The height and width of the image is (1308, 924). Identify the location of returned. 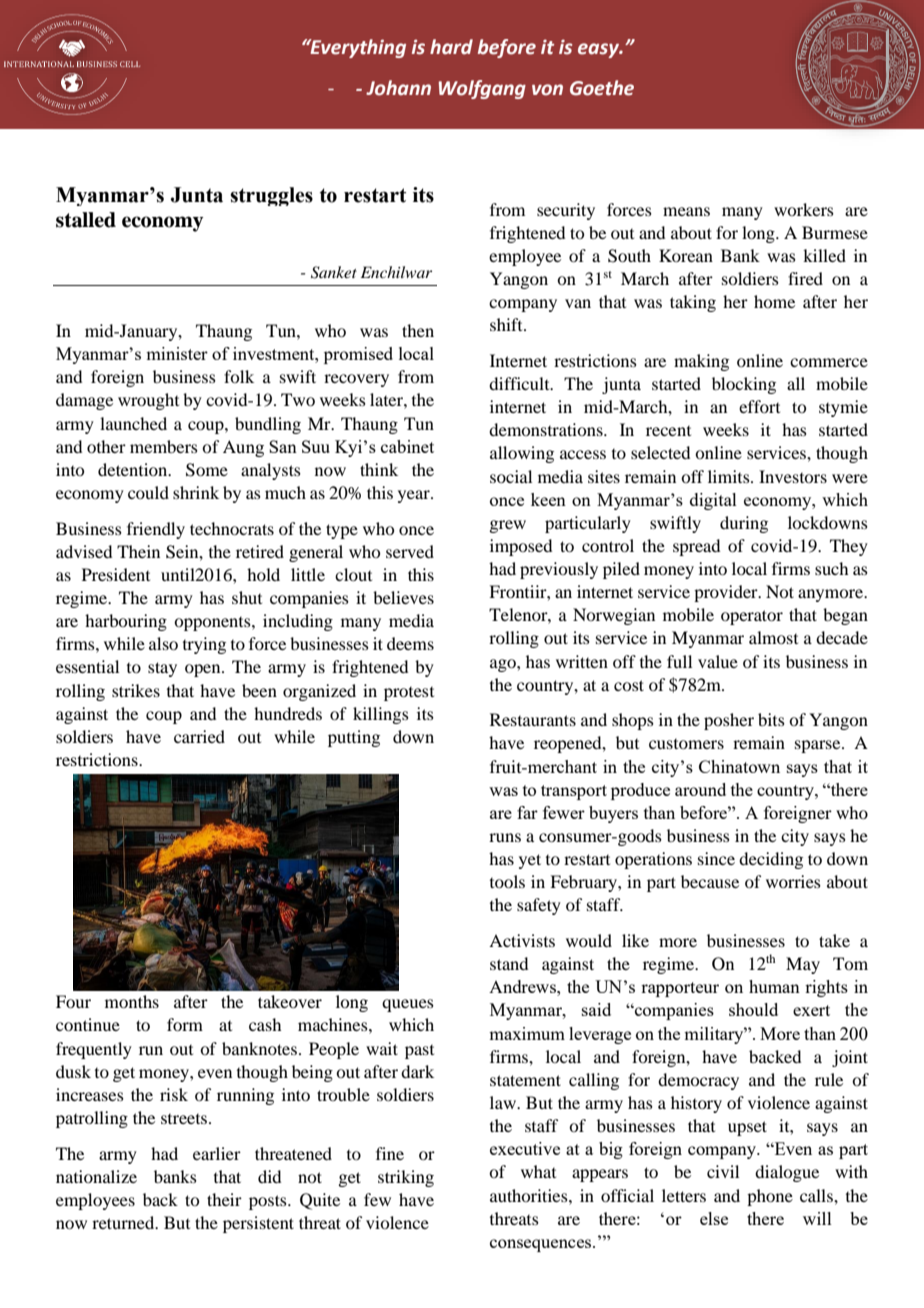
(124, 1222).
